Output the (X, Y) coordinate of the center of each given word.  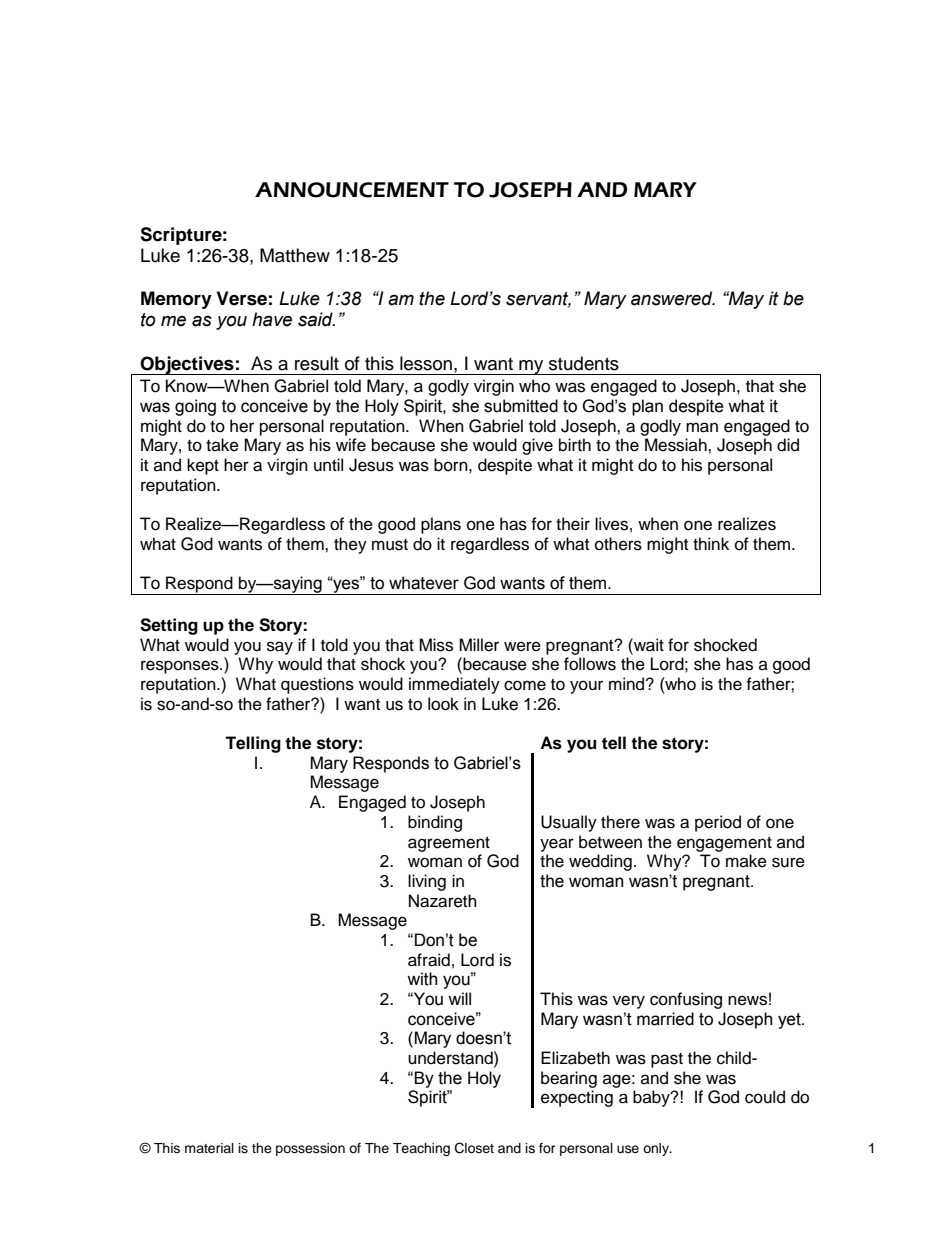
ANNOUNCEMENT (352, 190)
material (209, 1148)
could (765, 1097)
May (745, 300)
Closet (474, 1148)
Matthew (295, 255)
